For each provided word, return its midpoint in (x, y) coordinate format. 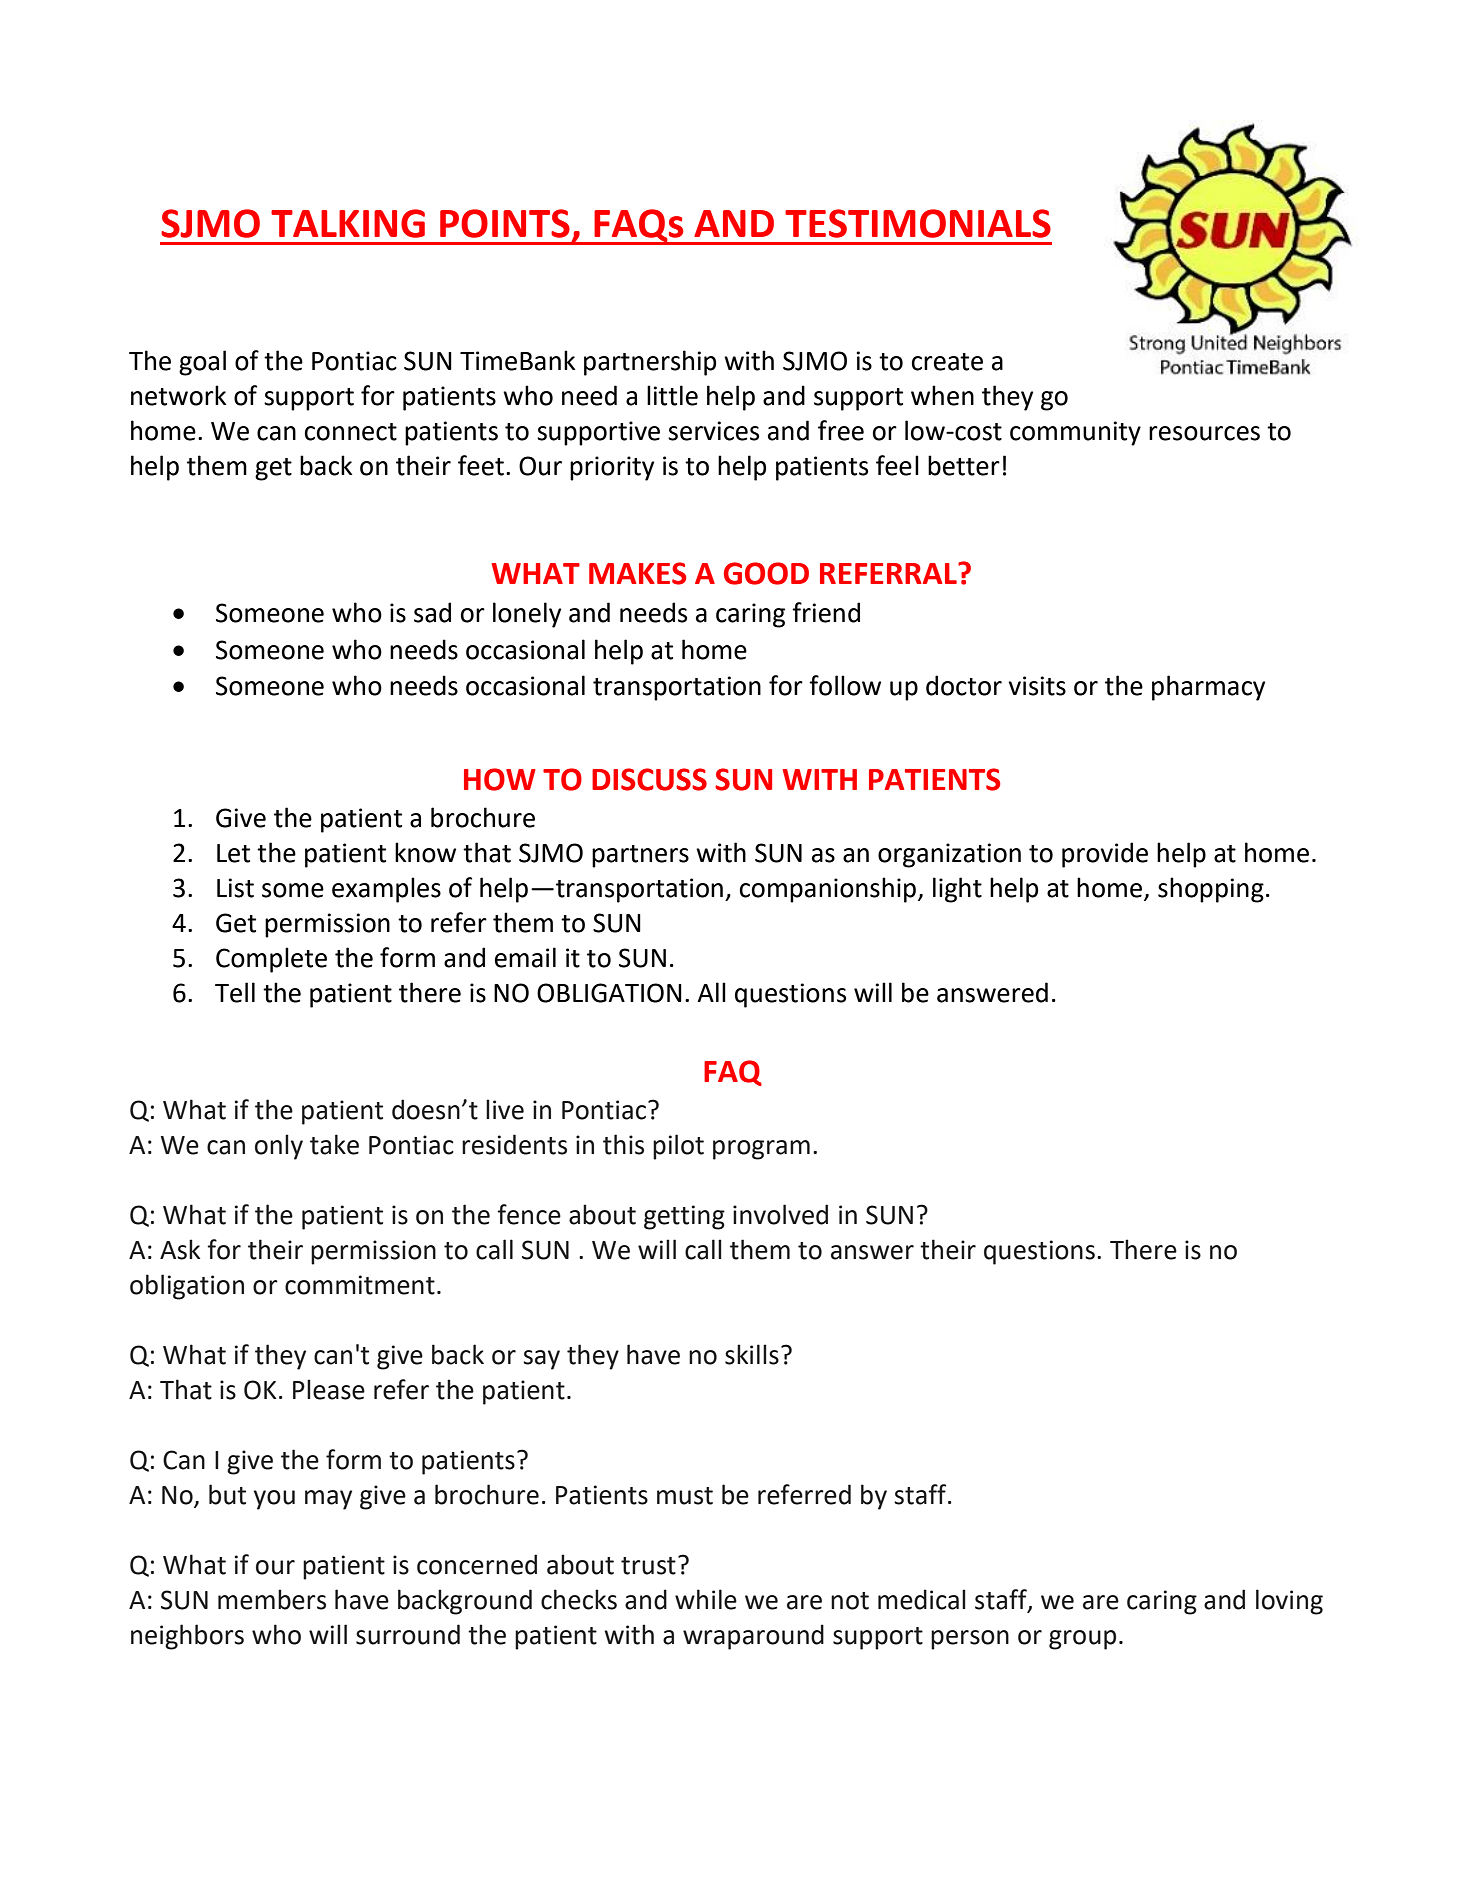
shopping (1211, 890)
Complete (271, 960)
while (706, 1599)
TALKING (348, 223)
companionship (828, 890)
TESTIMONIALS (918, 223)
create (947, 362)
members (272, 1599)
